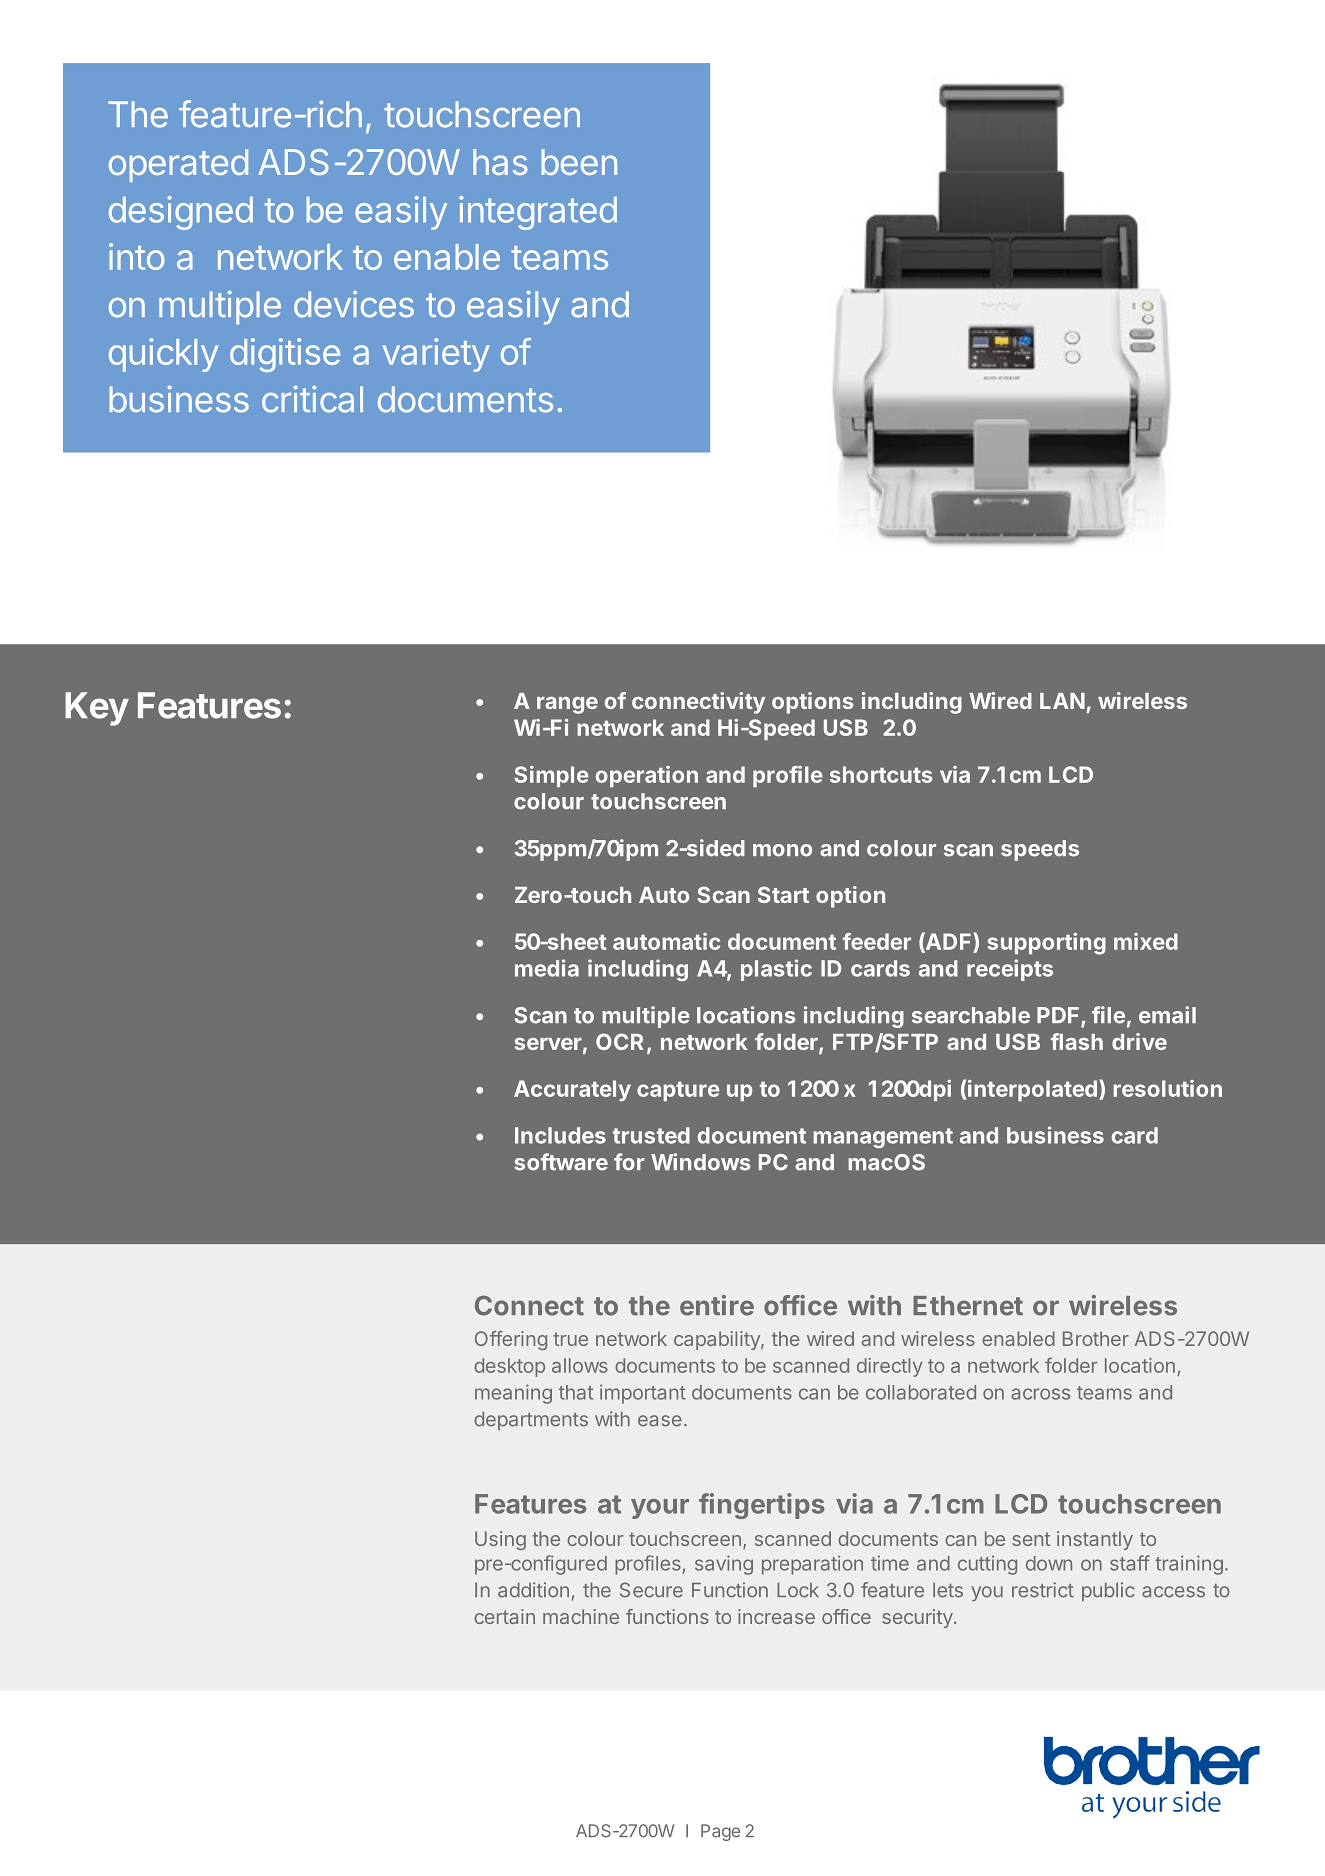  Describe the element at coordinates (504, 1616) in the screenshot. I see `certain` at that location.
